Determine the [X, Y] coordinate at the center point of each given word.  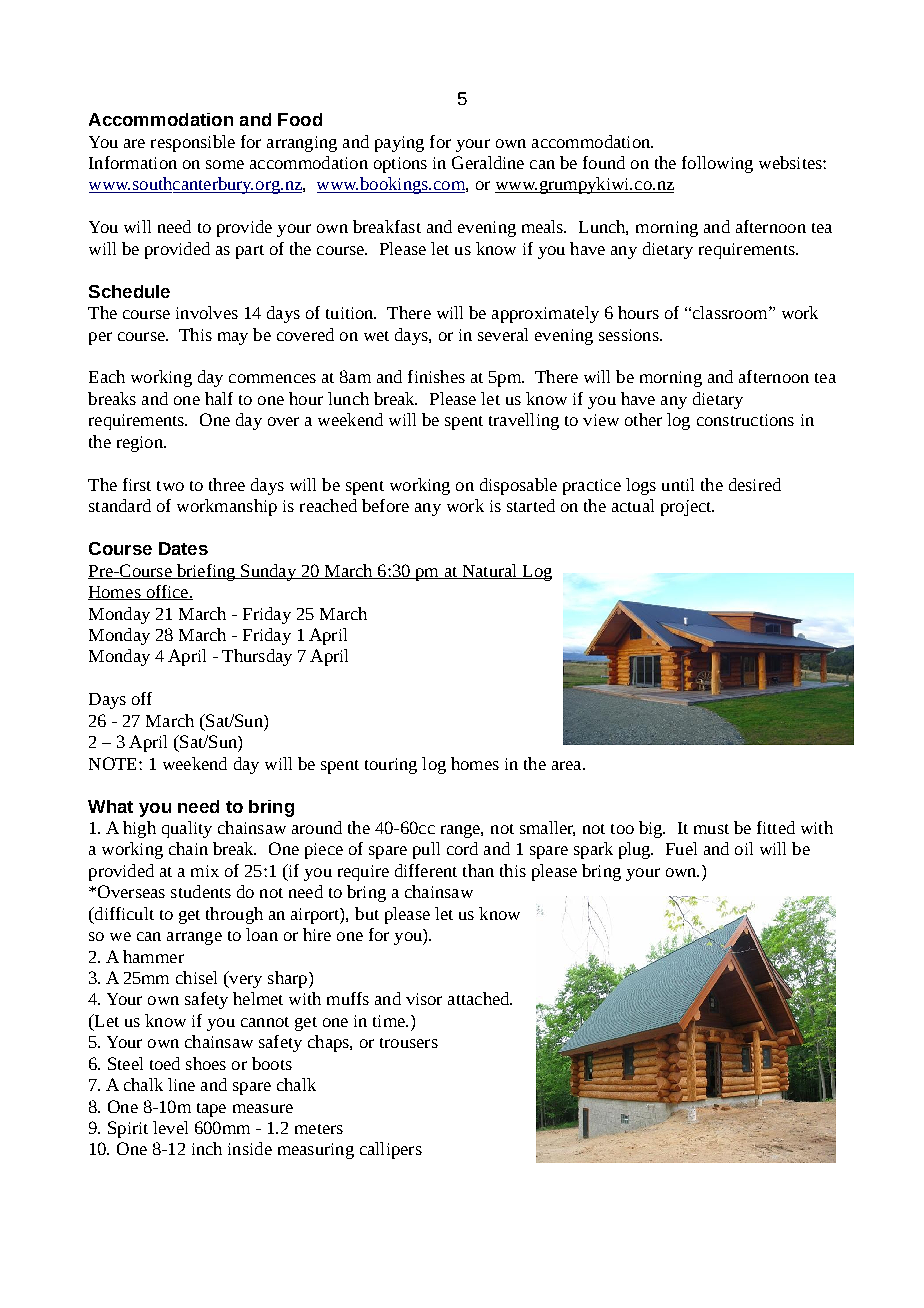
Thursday [257, 657]
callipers [391, 1150]
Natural [490, 571]
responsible [193, 143]
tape [211, 1110]
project [687, 508]
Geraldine [488, 162]
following [717, 164]
